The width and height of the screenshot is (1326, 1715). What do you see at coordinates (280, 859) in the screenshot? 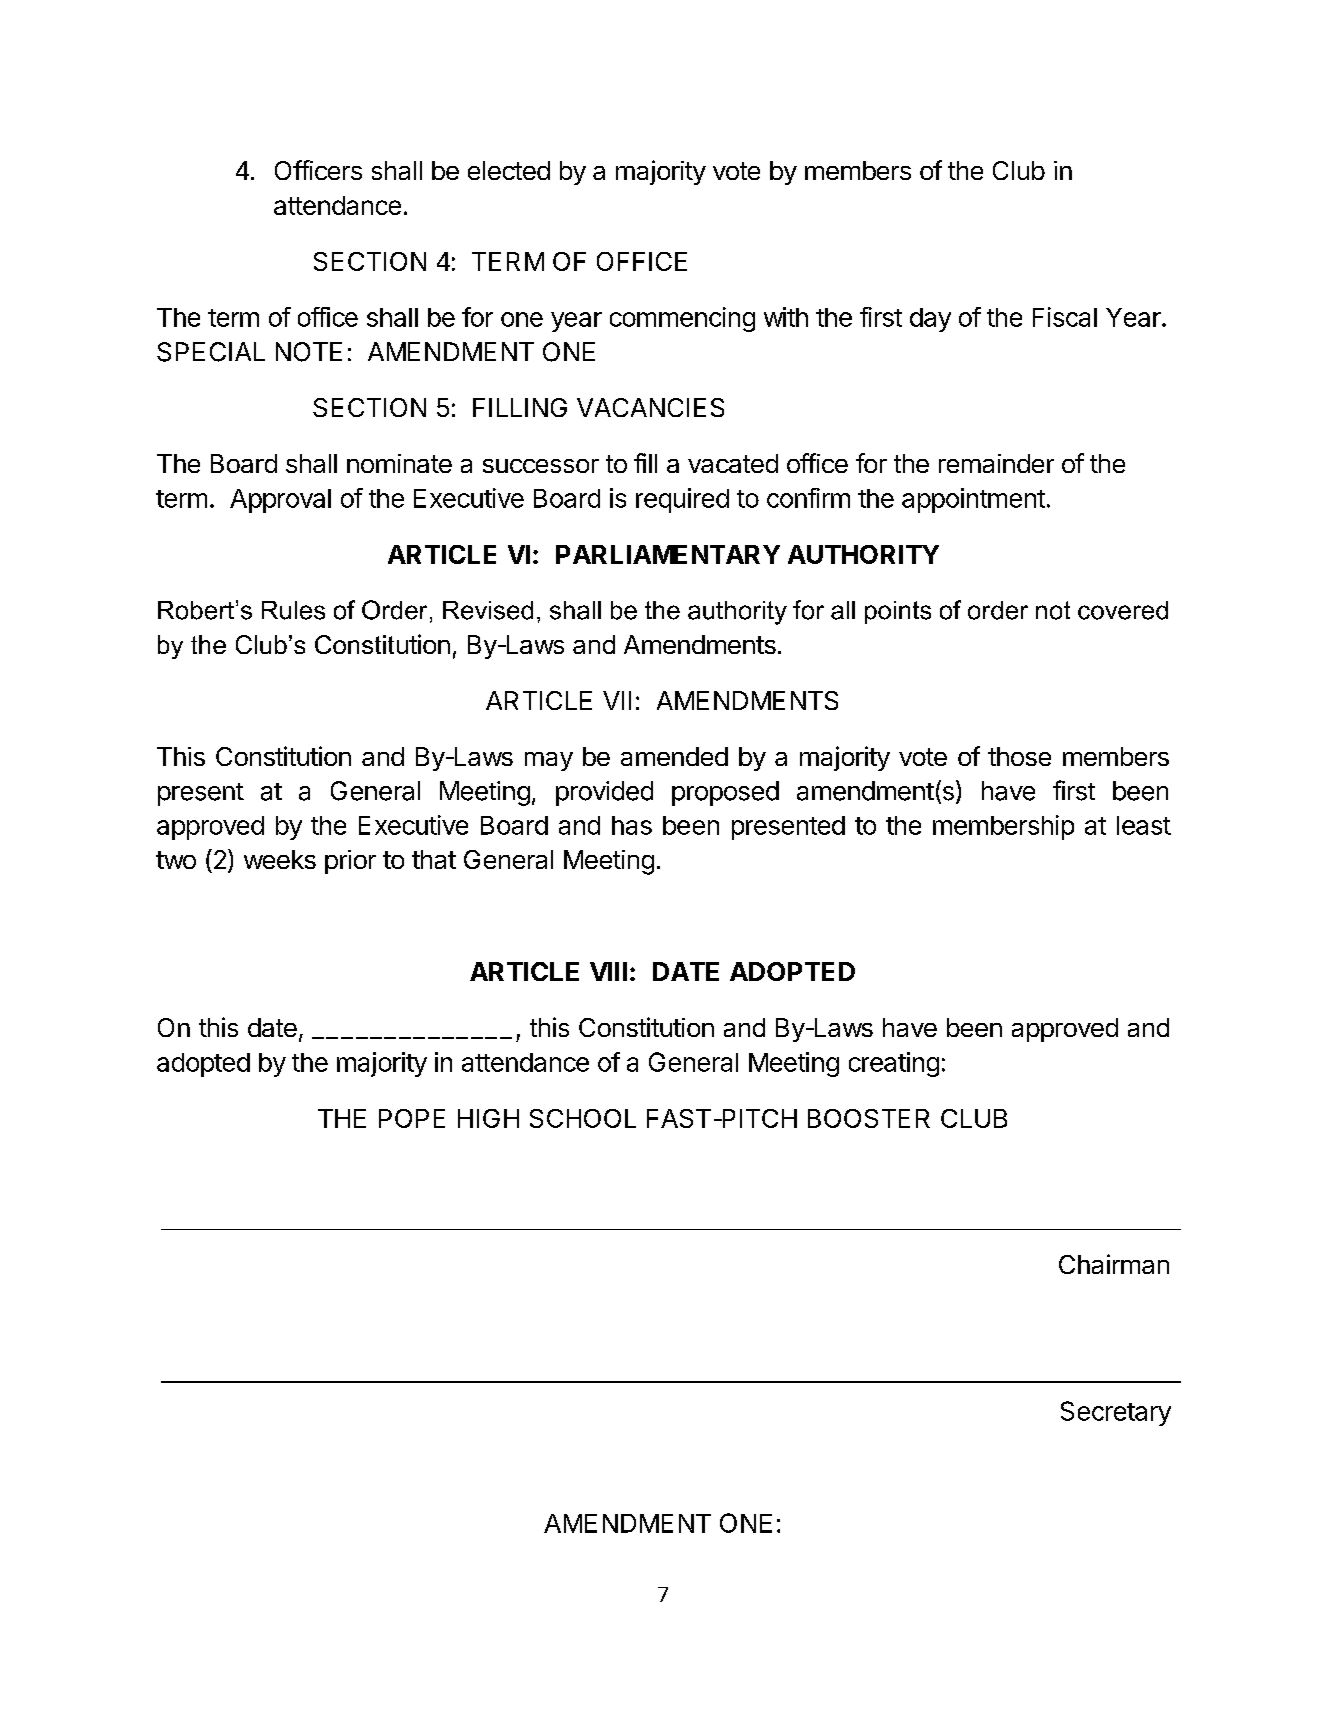
I see `weeks` at bounding box center [280, 859].
